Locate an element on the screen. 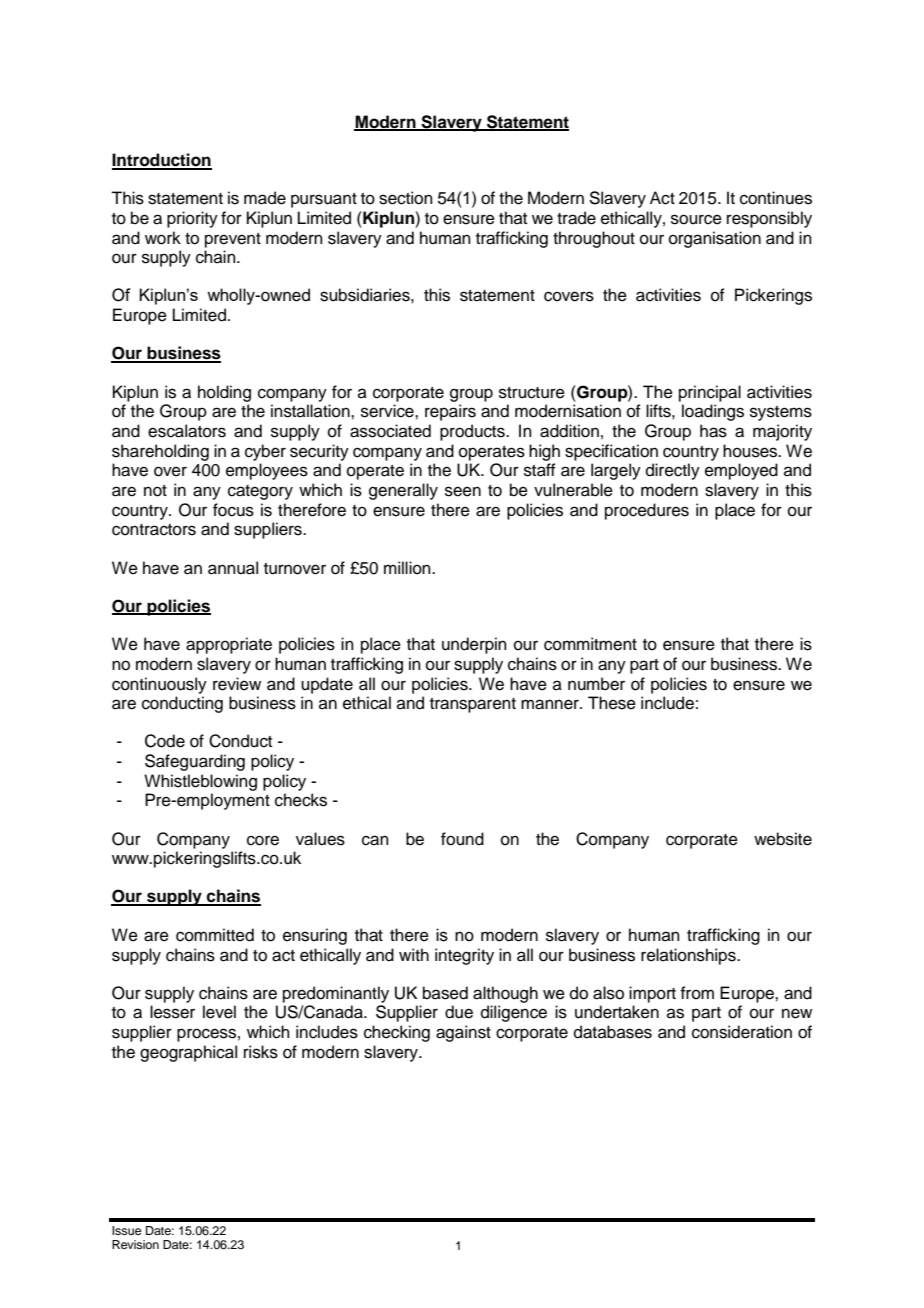 The height and width of the screenshot is (1308, 924). procedures is located at coordinates (647, 511).
